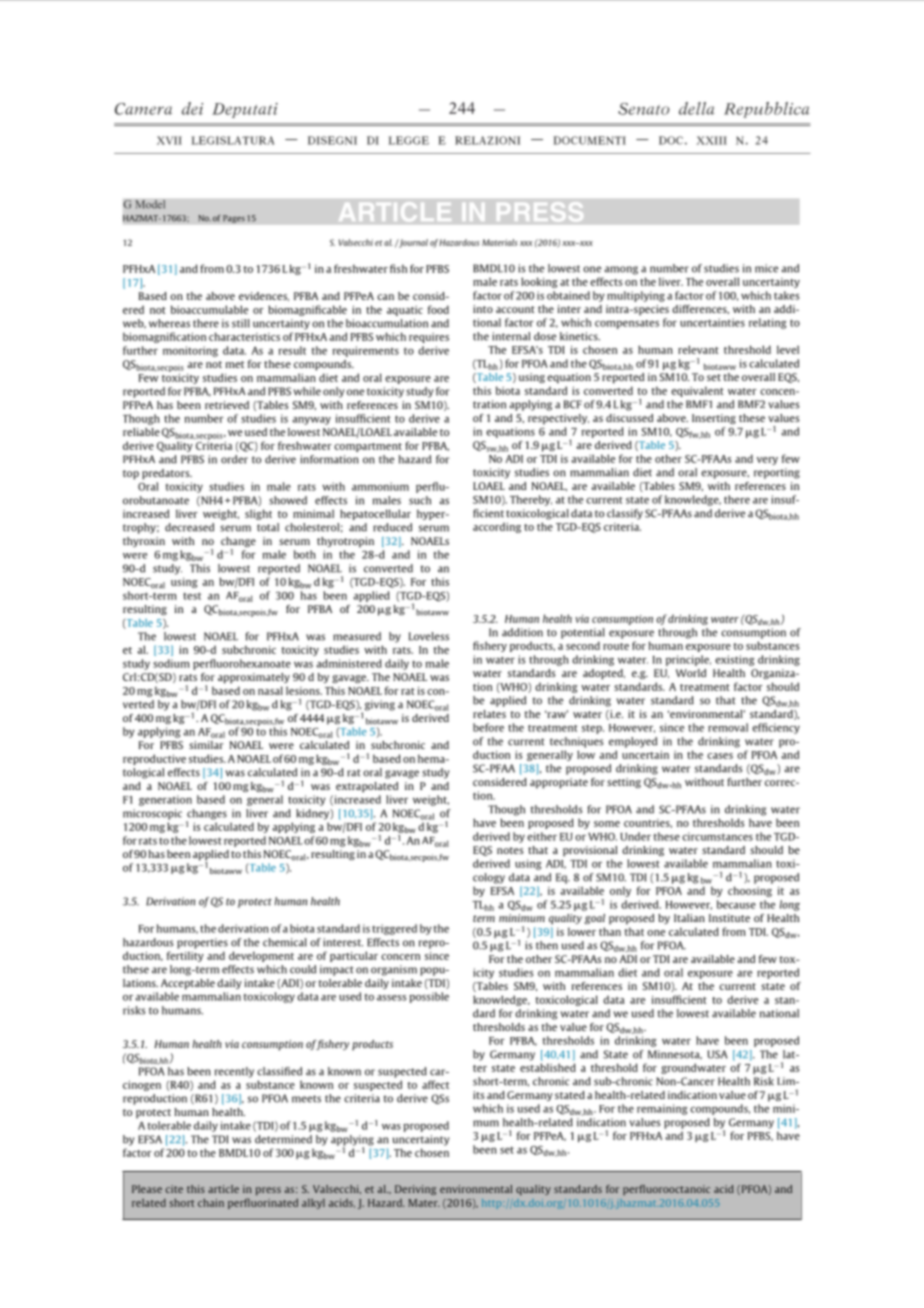 This page has width=924, height=1308. I want to click on total, so click(268, 527).
